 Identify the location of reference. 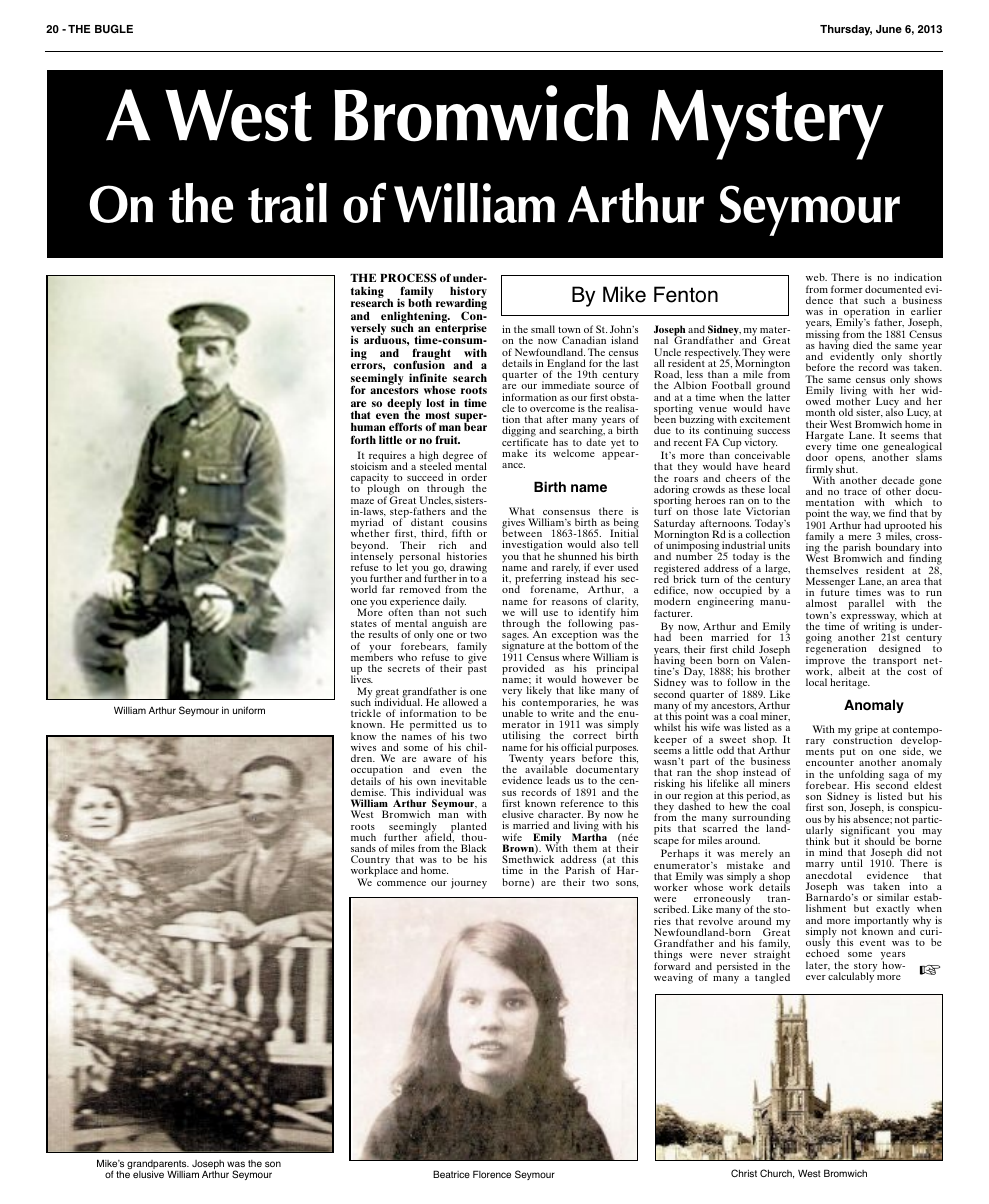
(582, 803).
